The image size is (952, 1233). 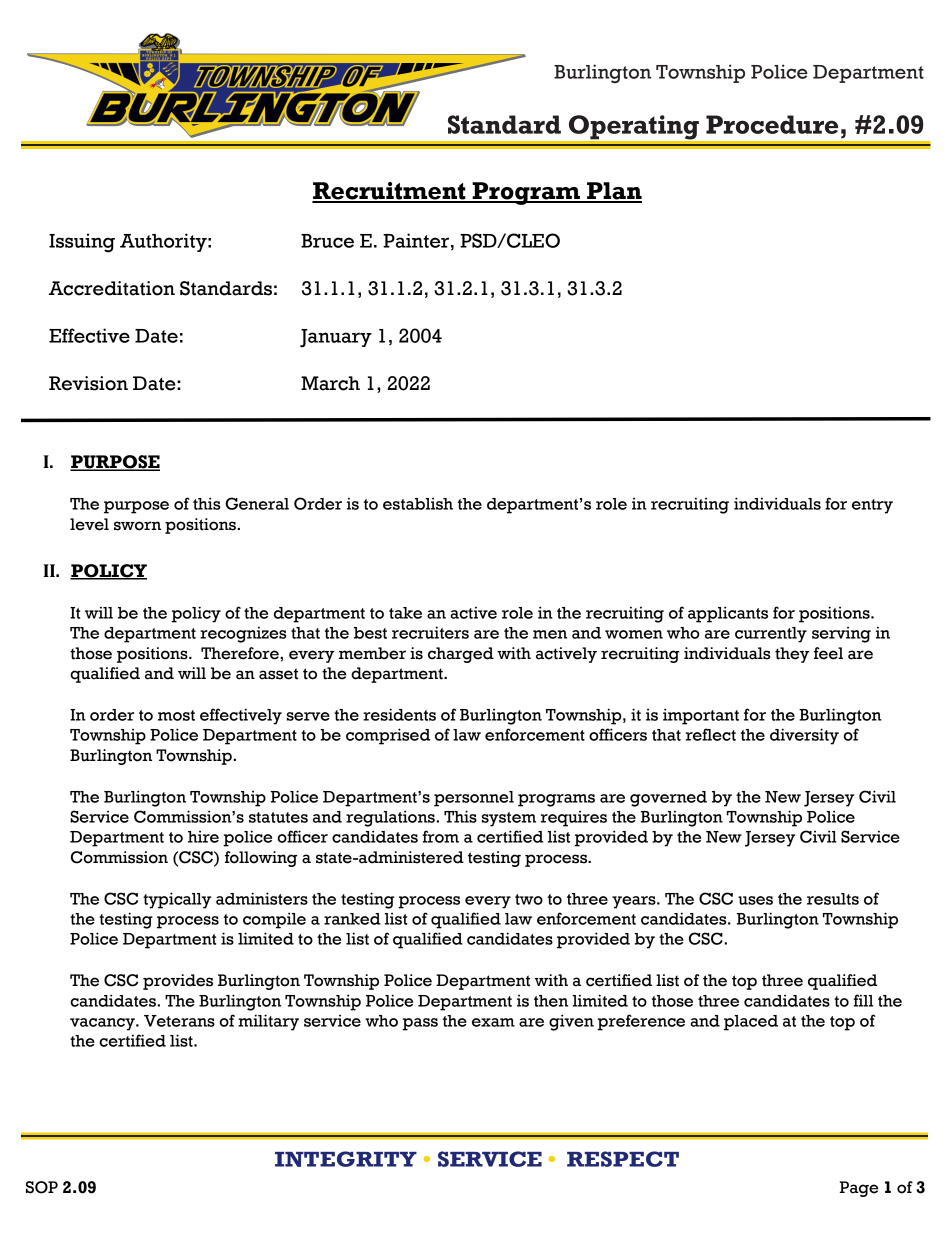 What do you see at coordinates (668, 799) in the image?
I see `governed` at bounding box center [668, 799].
